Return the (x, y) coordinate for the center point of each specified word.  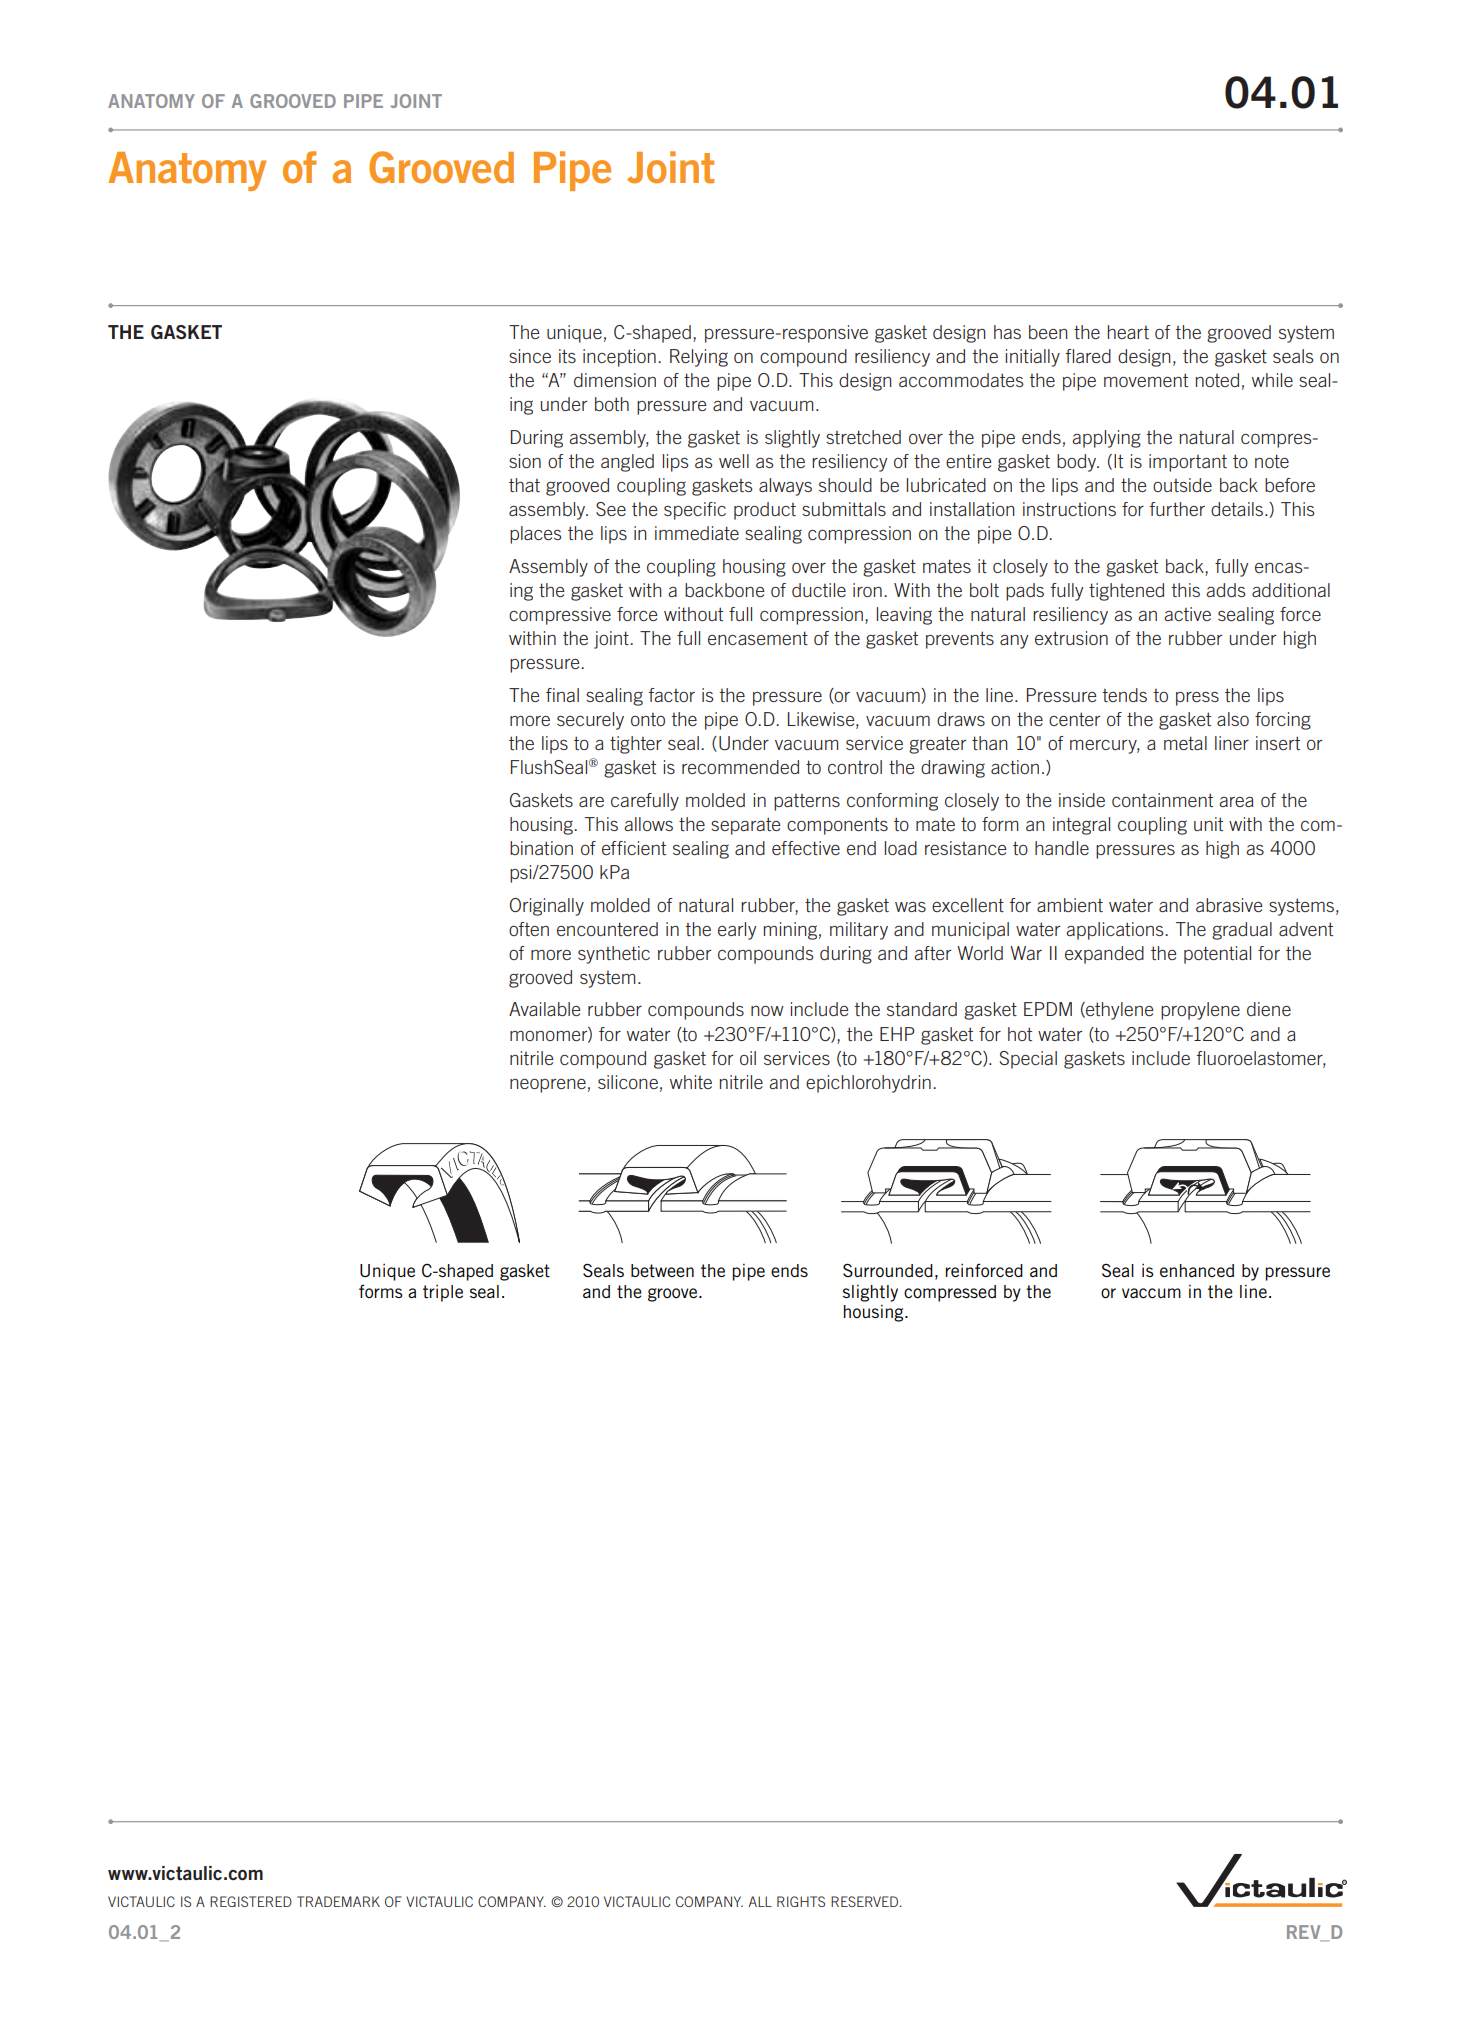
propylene (1200, 1011)
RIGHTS (801, 1901)
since (530, 356)
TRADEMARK (338, 1901)
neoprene (548, 1086)
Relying (699, 358)
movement (1146, 380)
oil (748, 1058)
